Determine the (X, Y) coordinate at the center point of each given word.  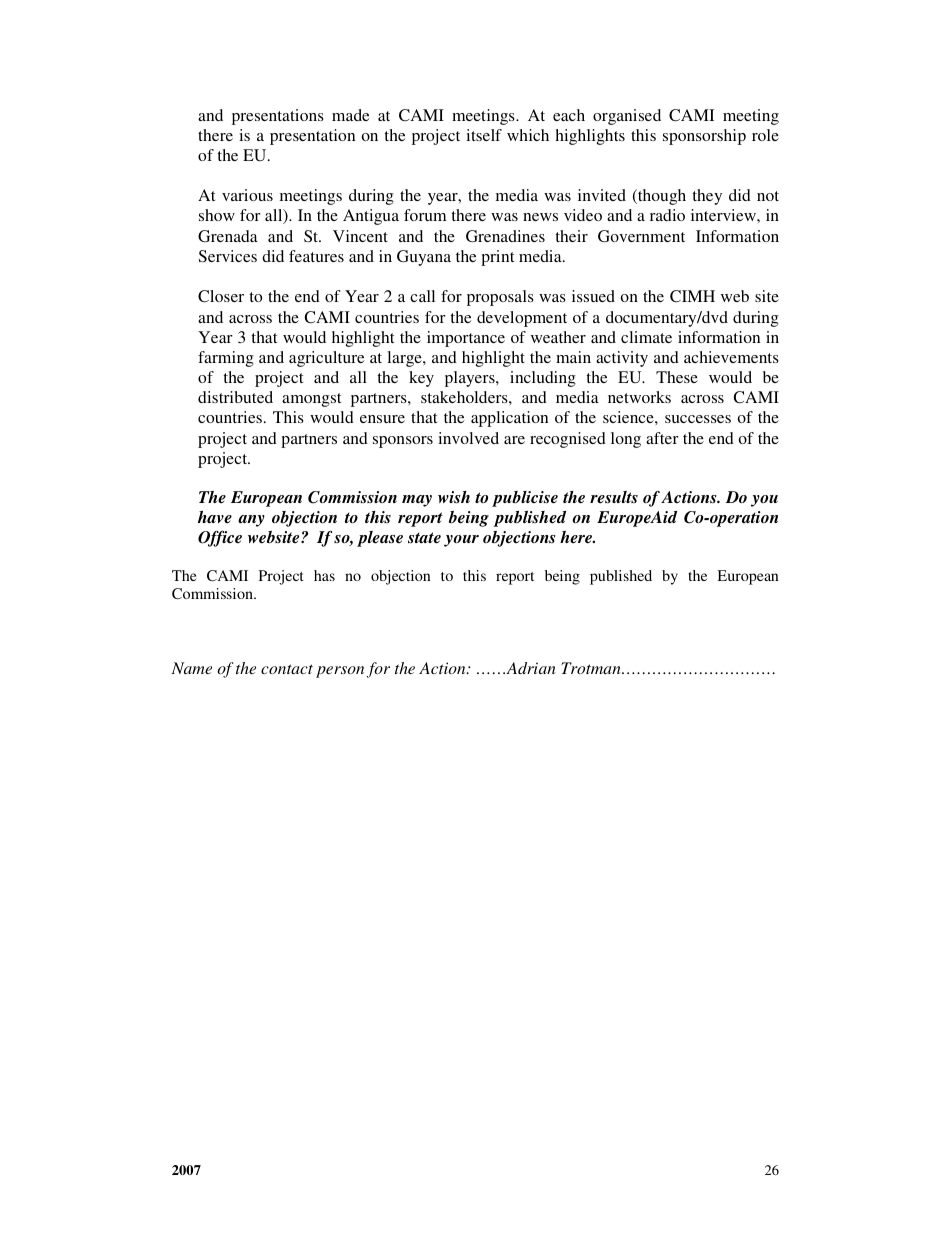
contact (287, 669)
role (765, 135)
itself (484, 135)
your (461, 541)
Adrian (530, 668)
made (350, 115)
